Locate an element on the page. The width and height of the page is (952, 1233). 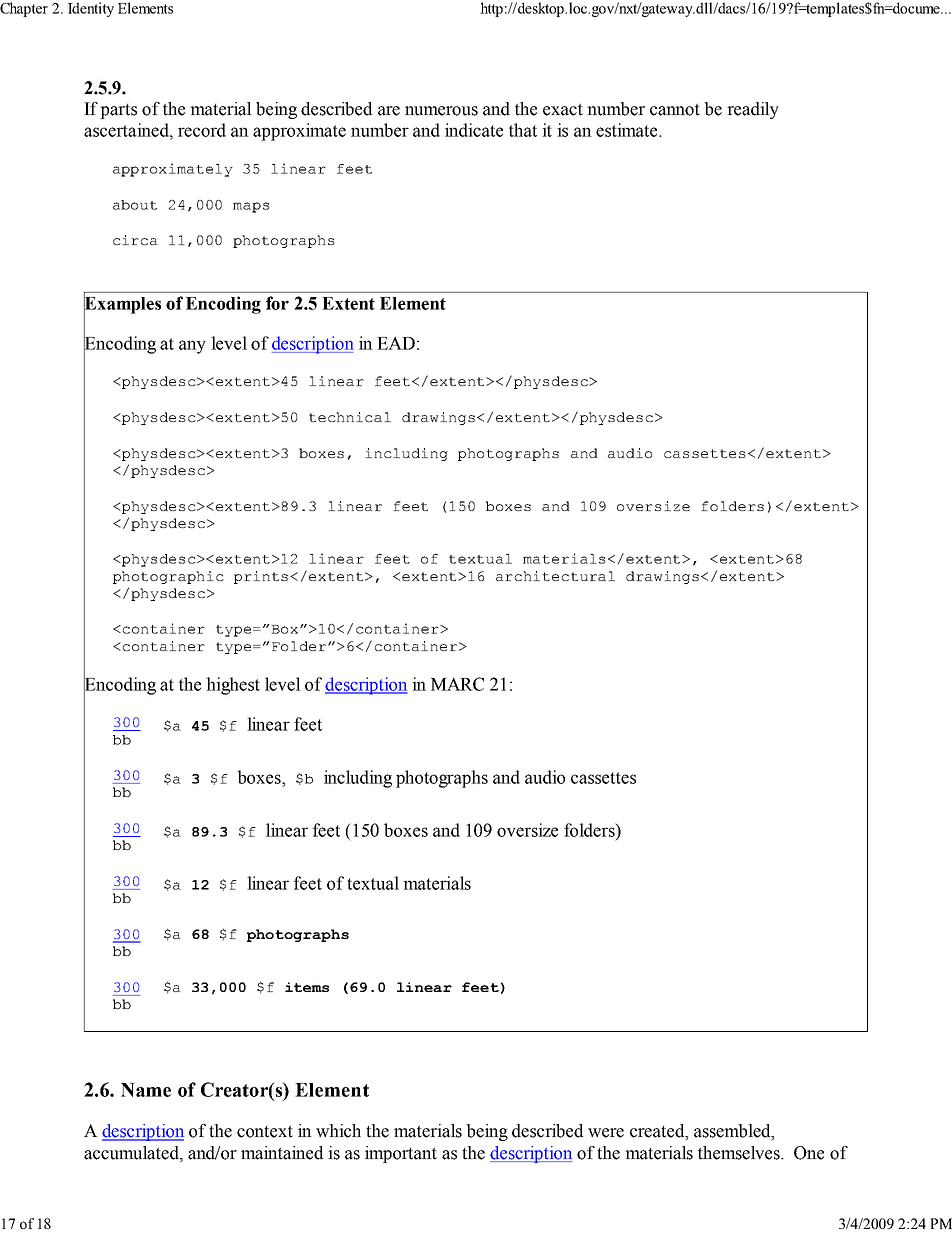
Identity is located at coordinates (91, 9).
